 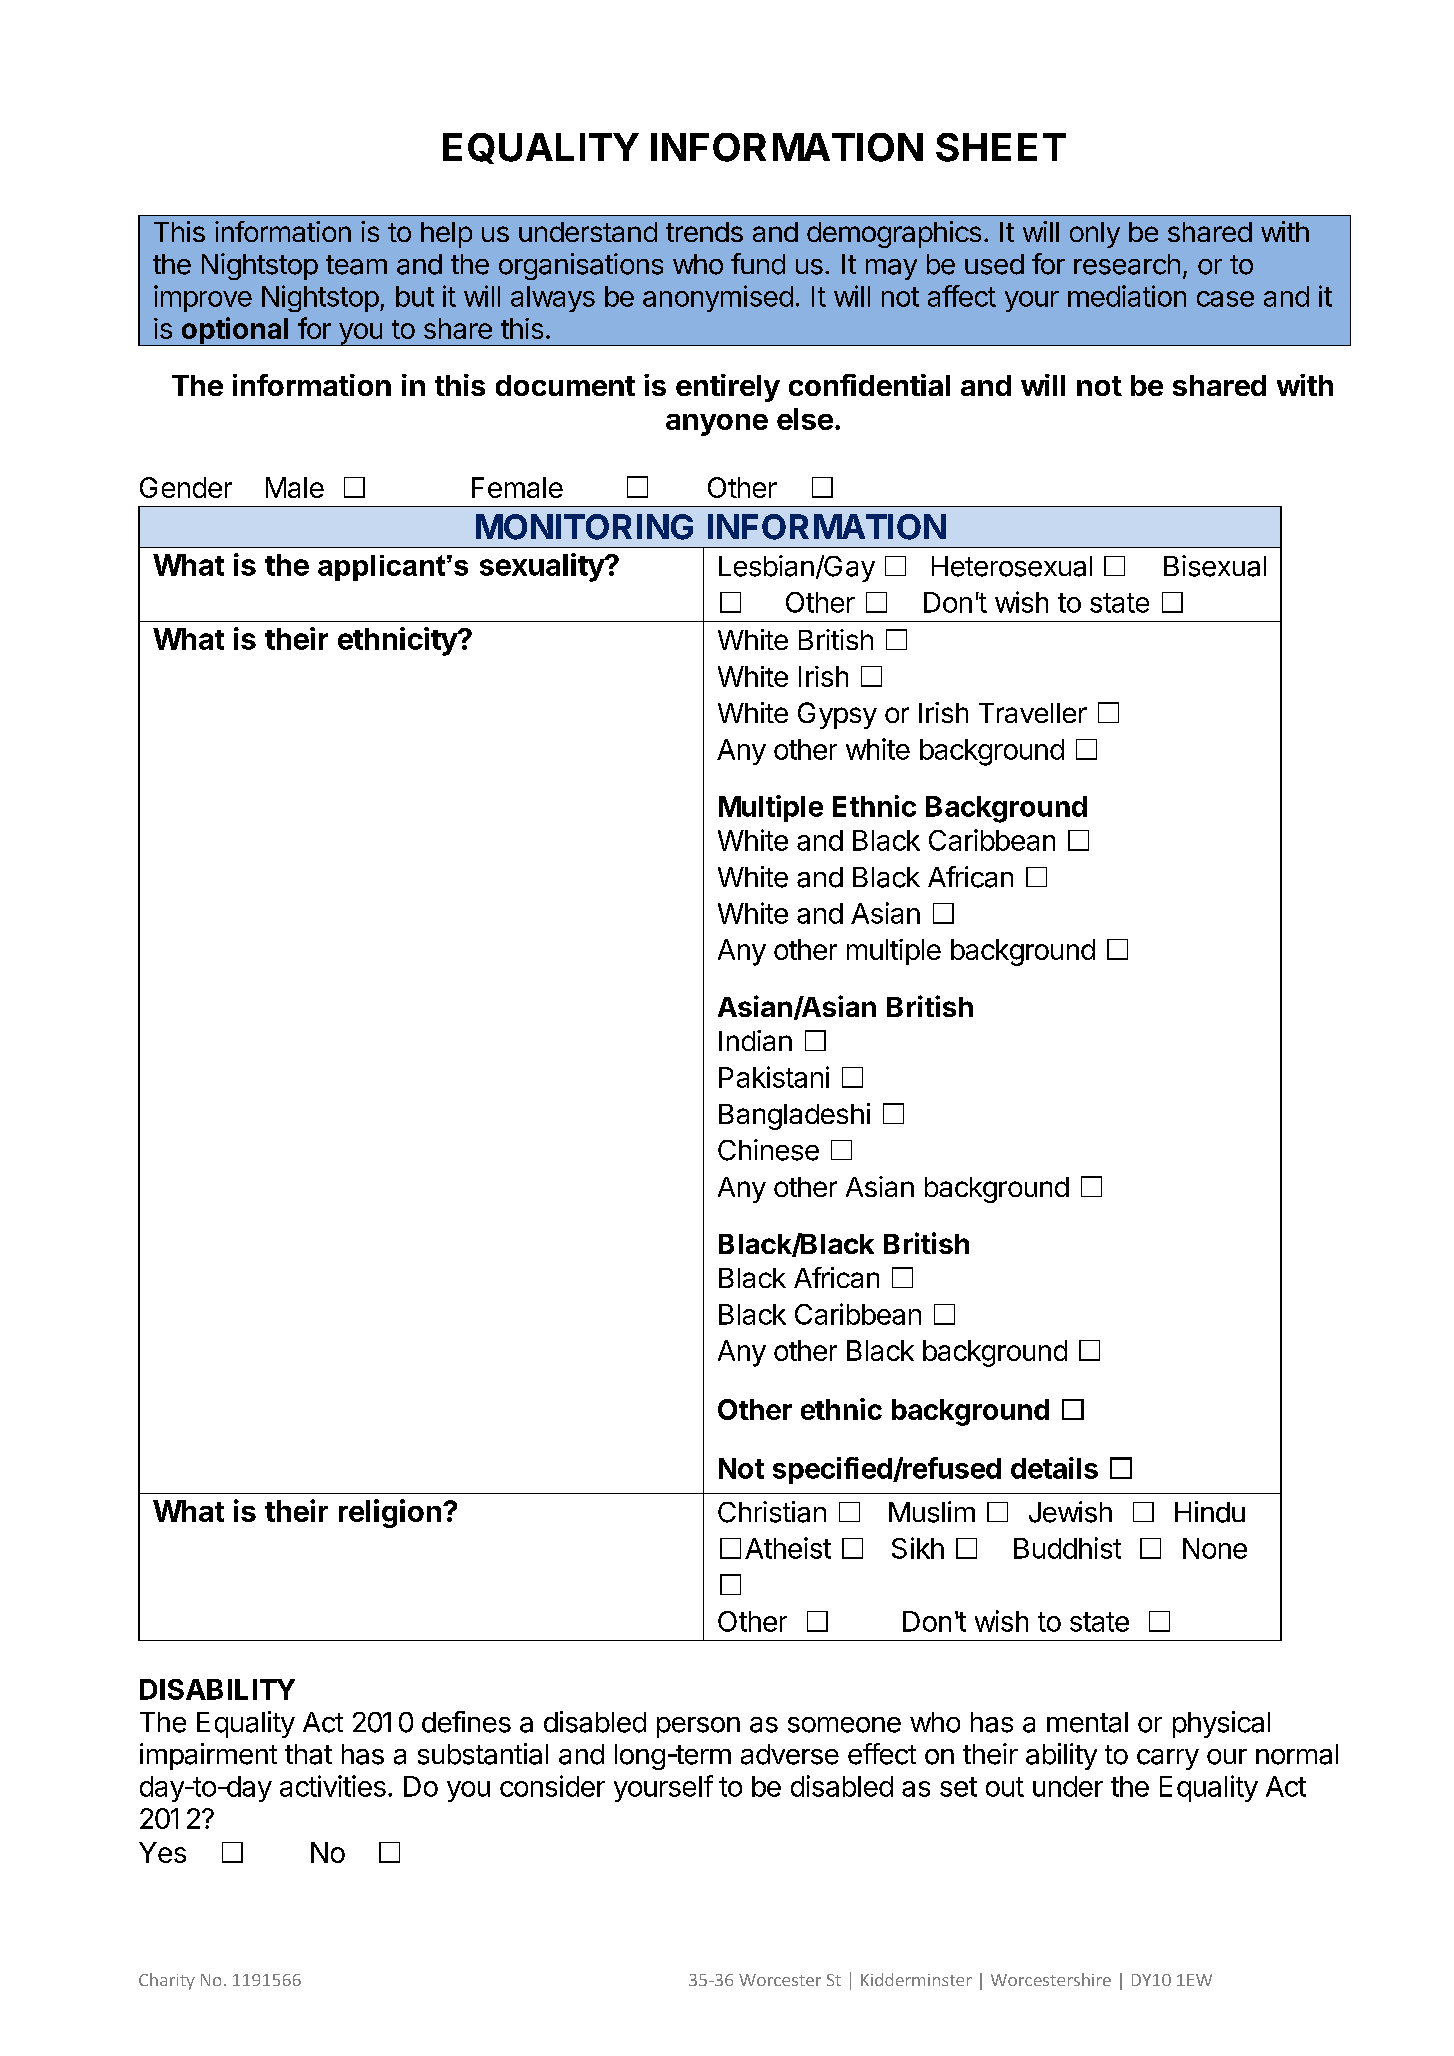 I want to click on Christian, so click(x=772, y=1512).
